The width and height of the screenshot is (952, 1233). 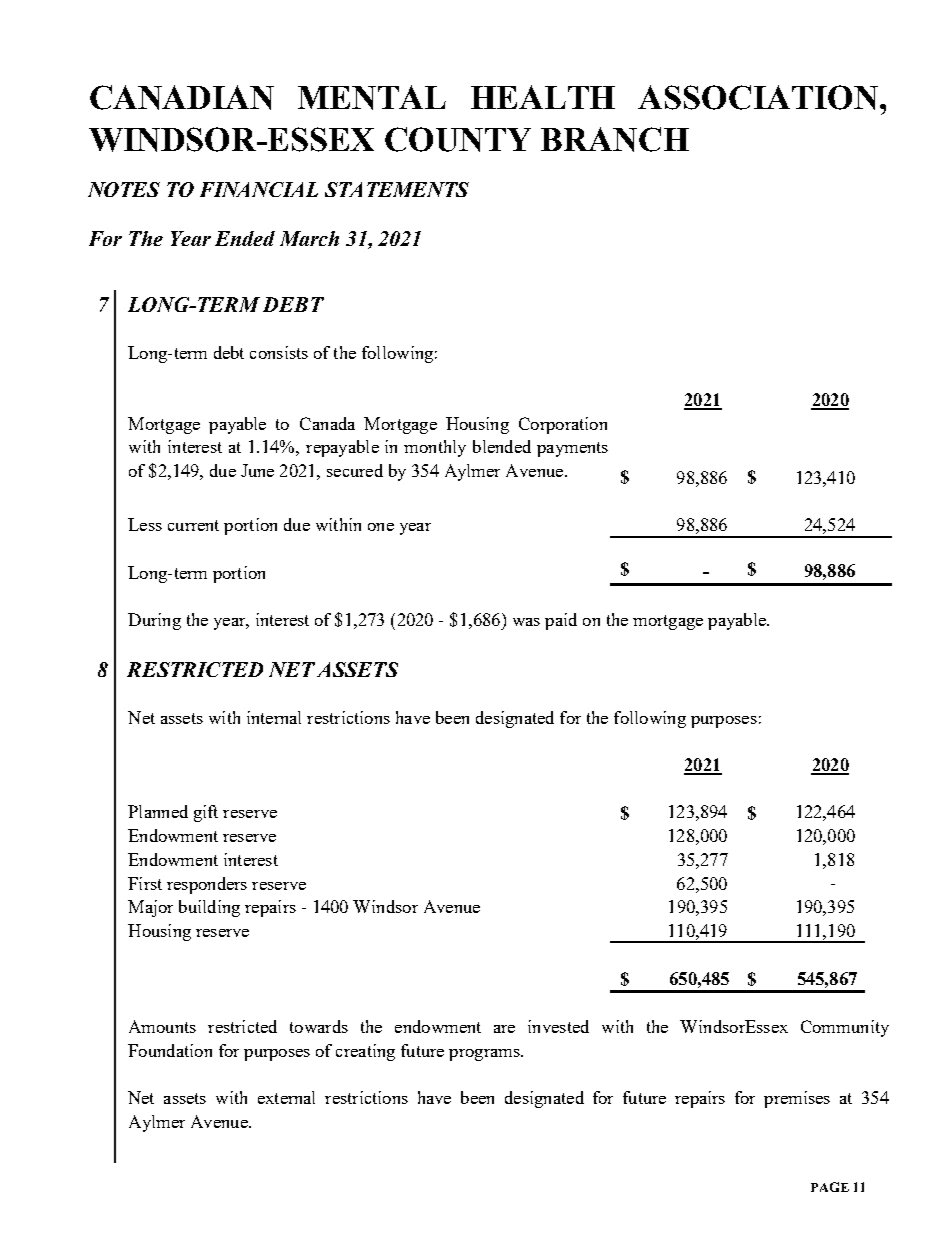 I want to click on payments, so click(x=572, y=449).
